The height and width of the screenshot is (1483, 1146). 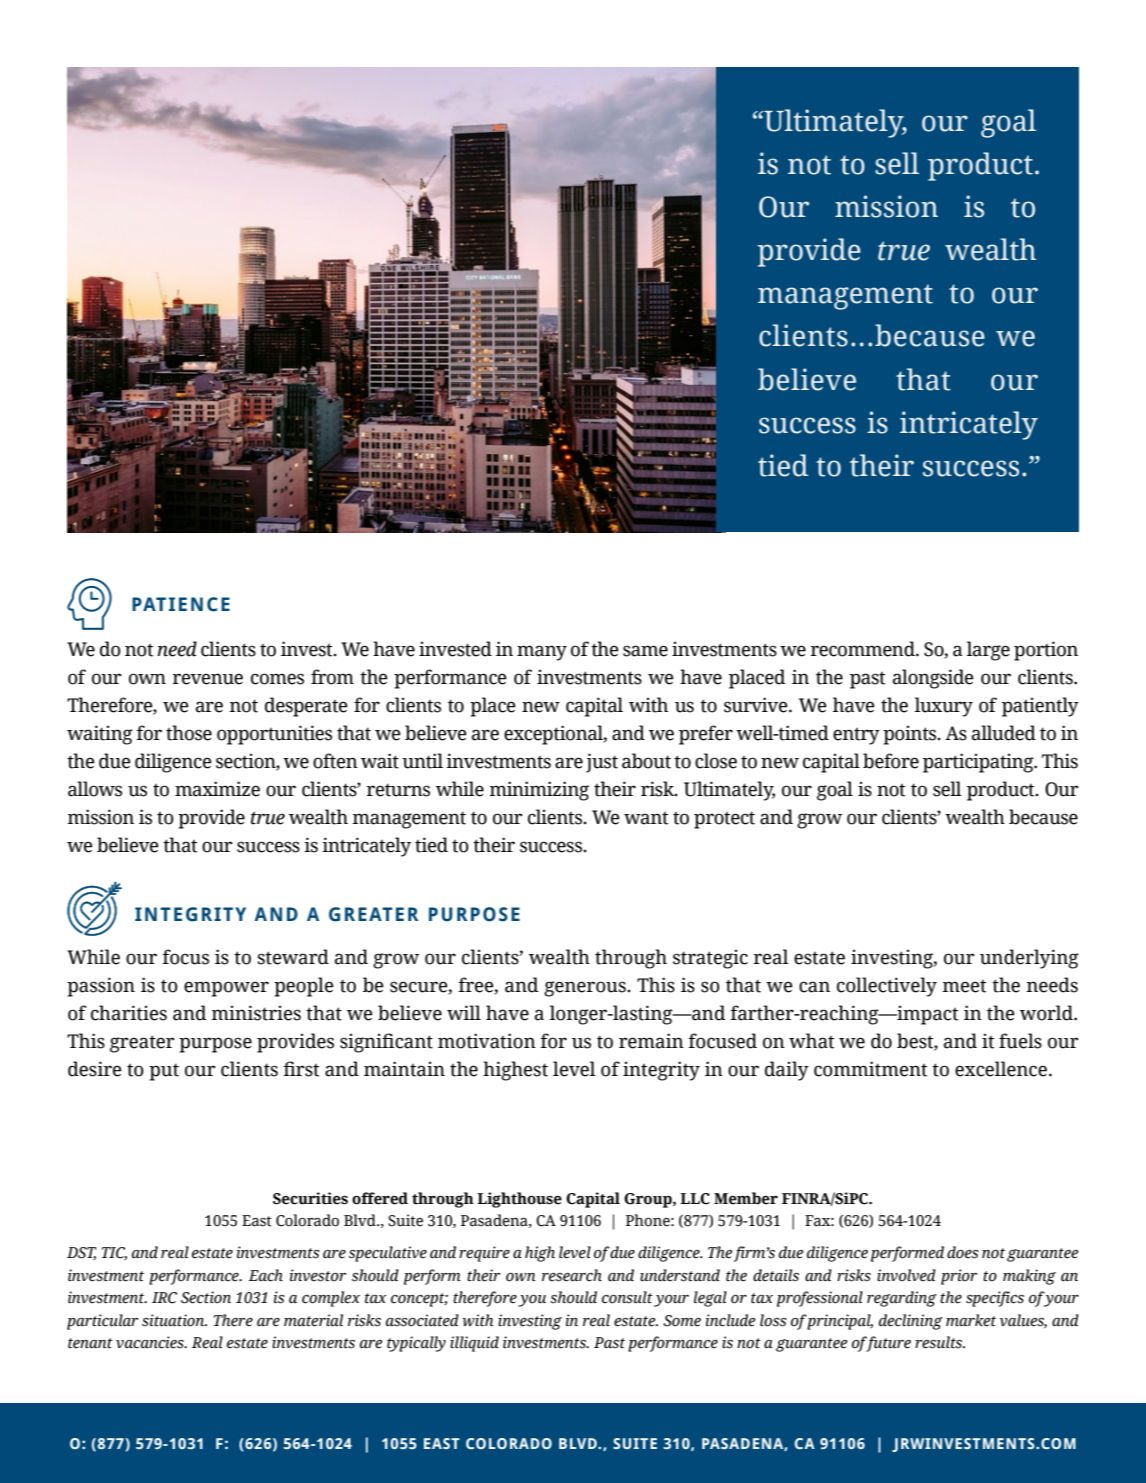 I want to click on declining, so click(x=911, y=1322).
